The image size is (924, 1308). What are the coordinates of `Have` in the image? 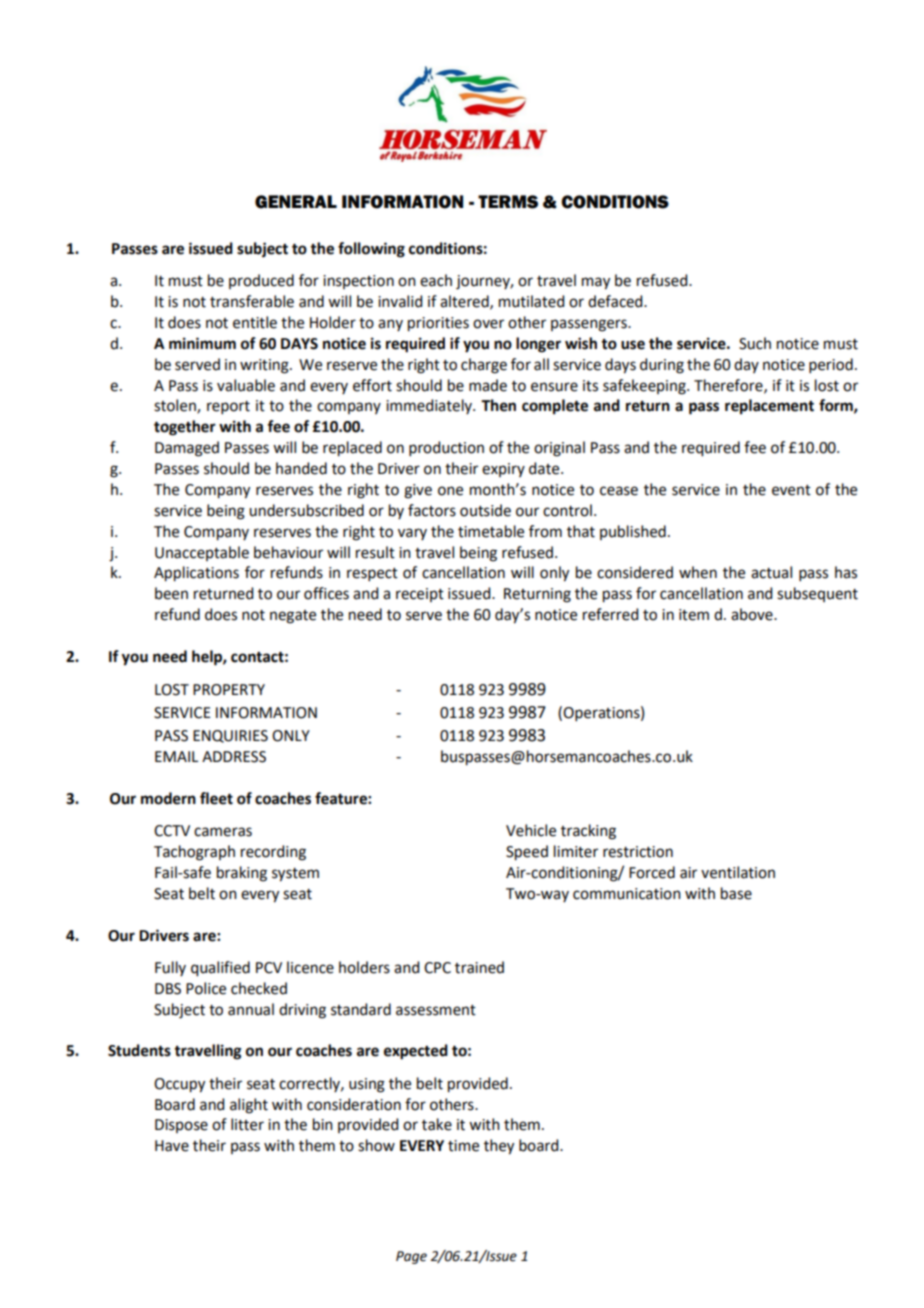 It's located at (172, 1146).
